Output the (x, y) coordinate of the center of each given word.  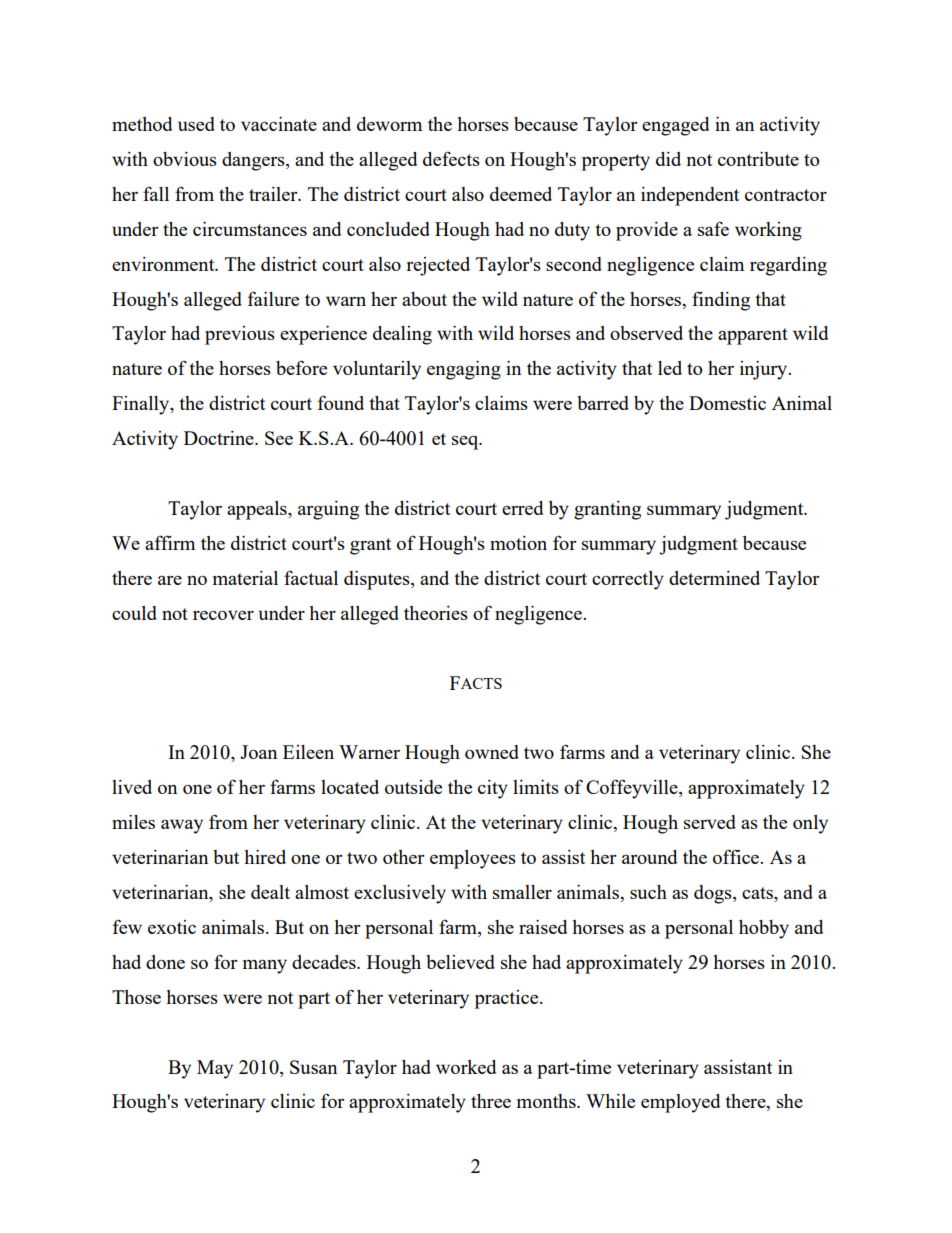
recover (223, 615)
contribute (758, 159)
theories (436, 613)
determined (714, 578)
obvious (185, 159)
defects (451, 158)
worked (466, 1067)
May (215, 1069)
